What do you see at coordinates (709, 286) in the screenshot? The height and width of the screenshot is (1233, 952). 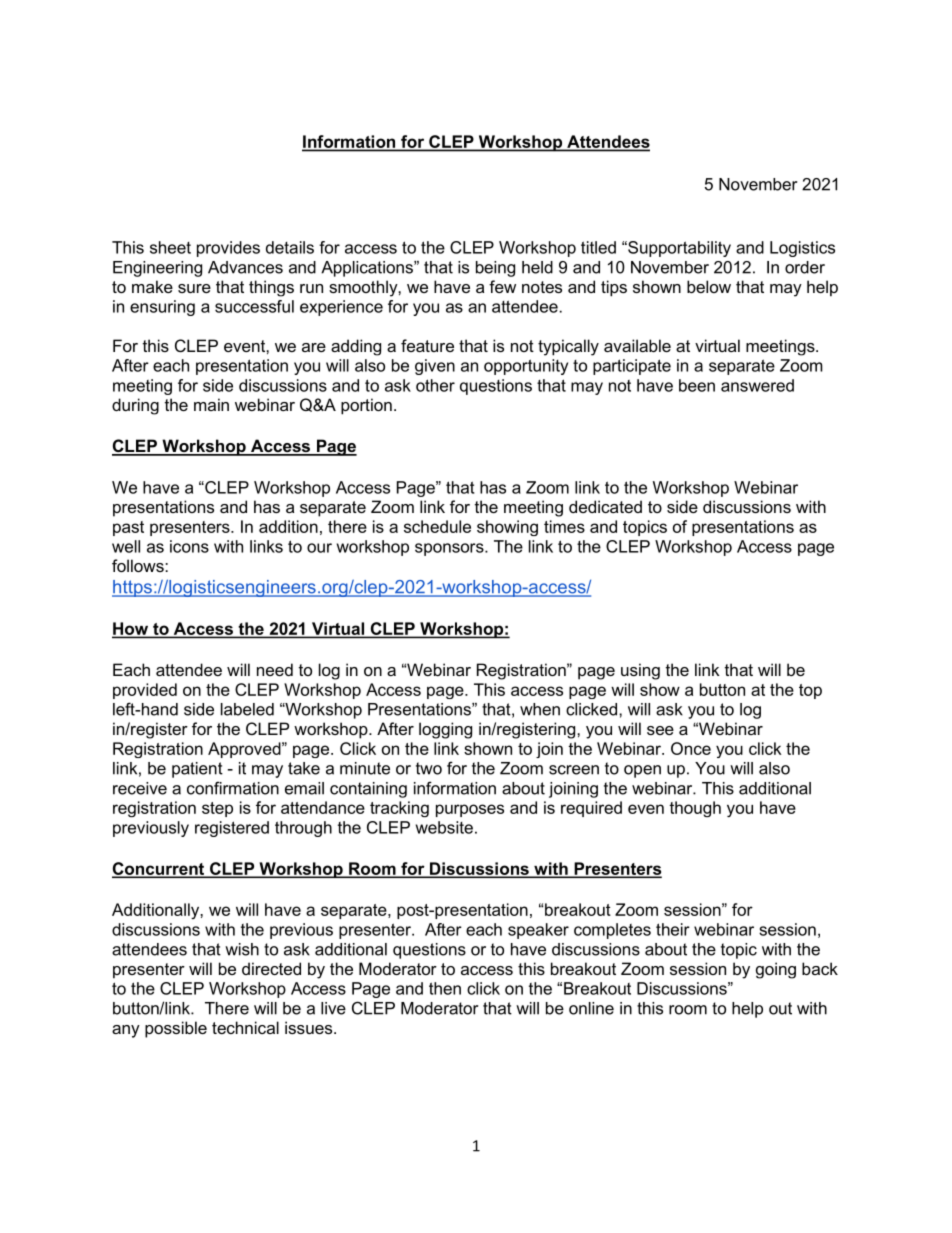 I see `below` at bounding box center [709, 286].
